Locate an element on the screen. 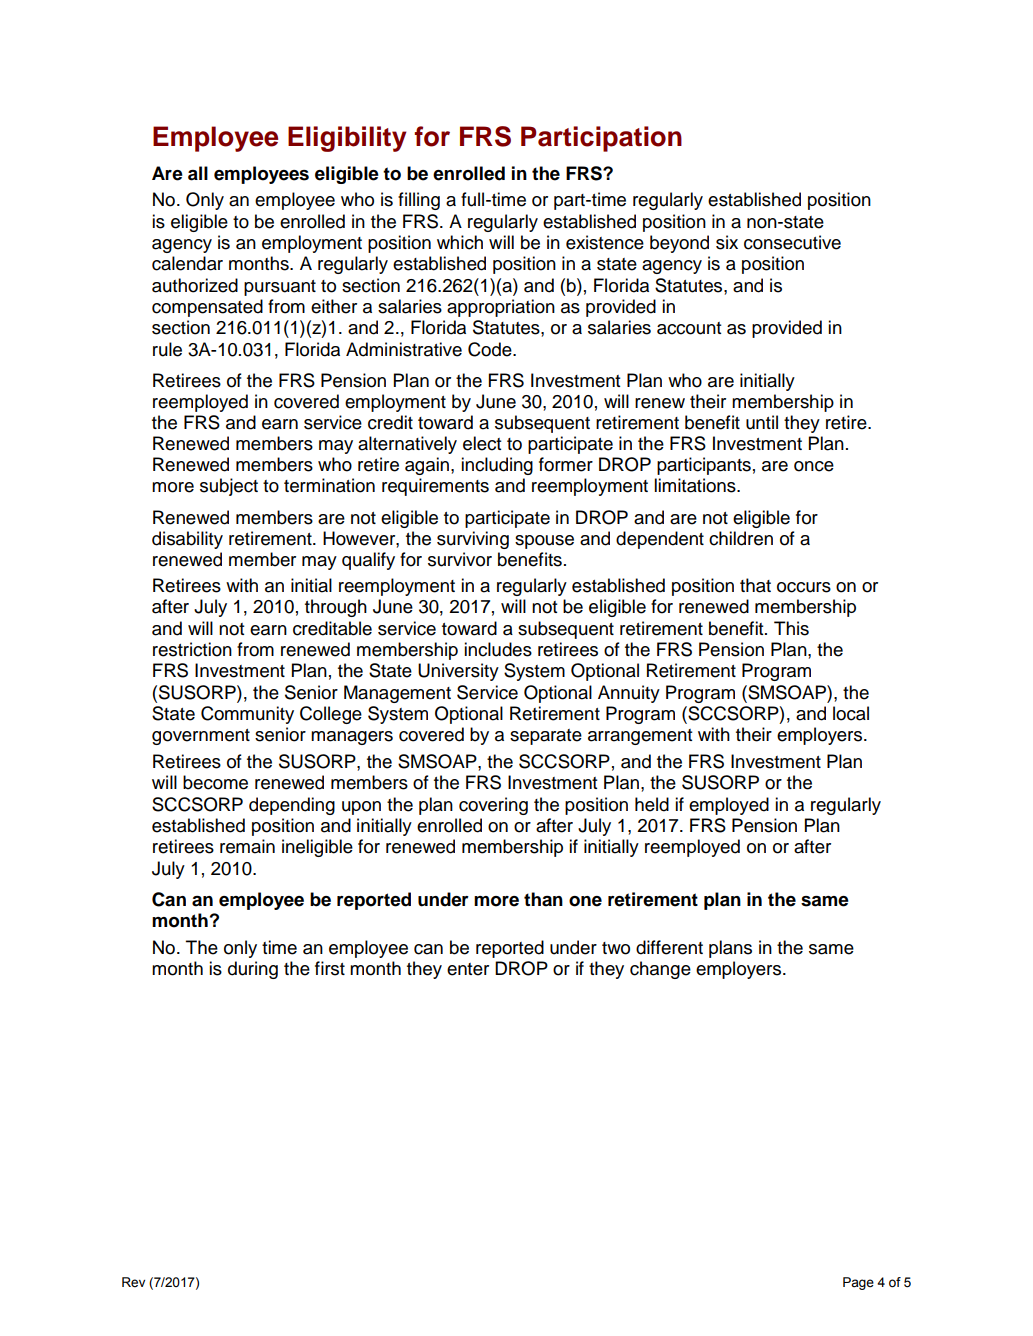 The width and height of the screenshot is (1033, 1336). subject is located at coordinates (229, 487).
